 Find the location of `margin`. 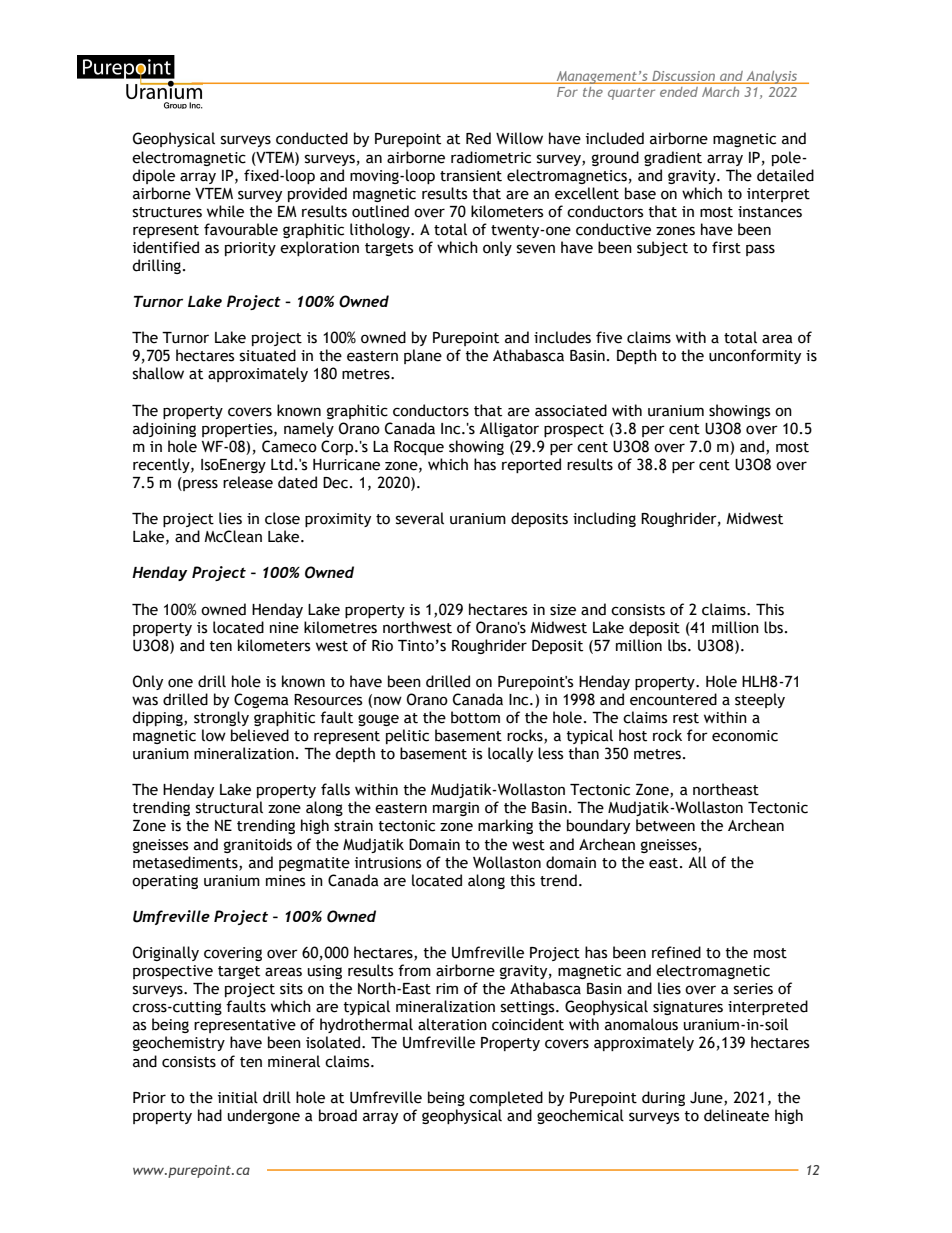

margin is located at coordinates (456, 809).
